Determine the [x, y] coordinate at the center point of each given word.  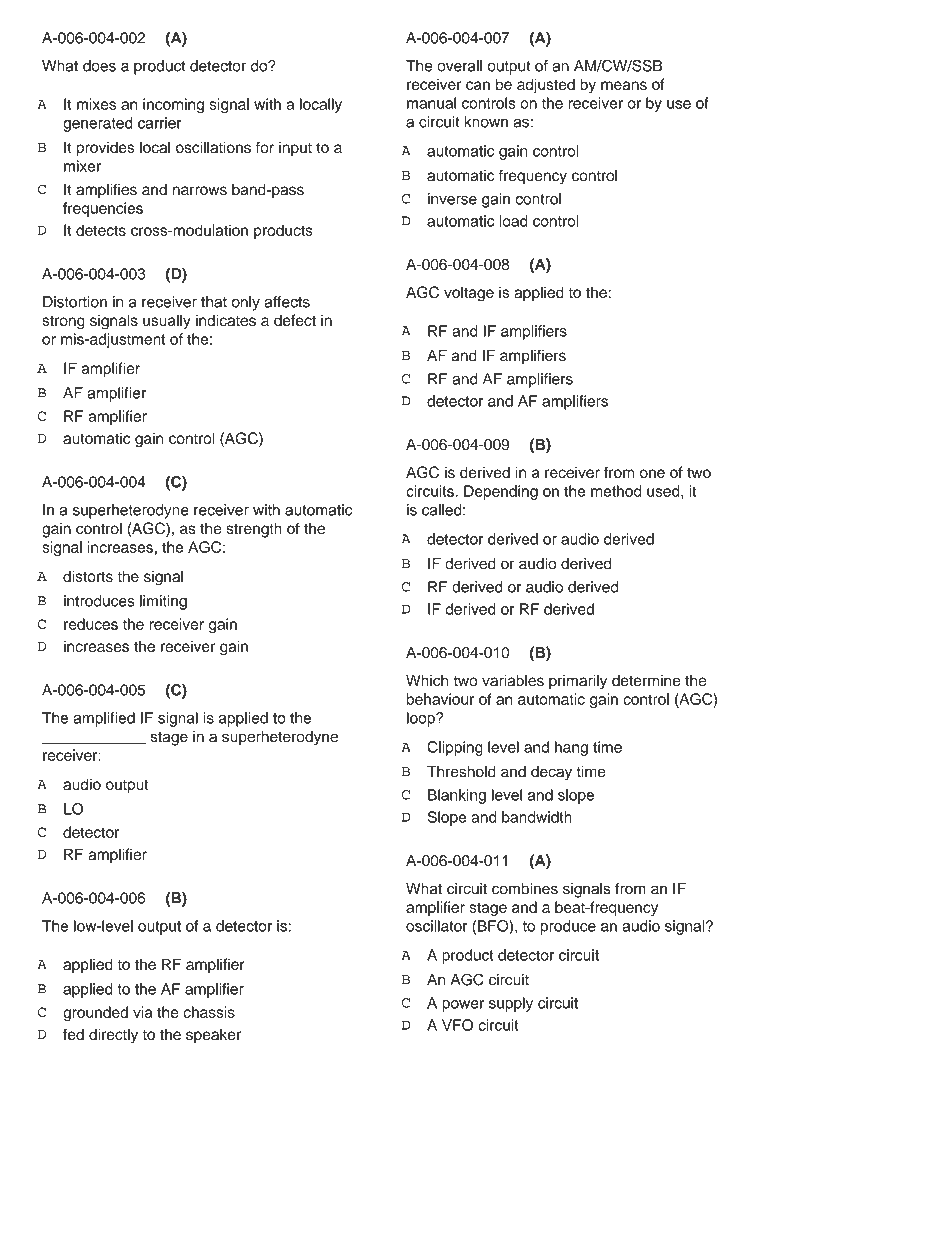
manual [431, 103]
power [463, 1006]
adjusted [546, 86]
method [616, 491]
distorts [88, 576]
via [143, 1012]
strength [254, 530]
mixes [96, 104]
